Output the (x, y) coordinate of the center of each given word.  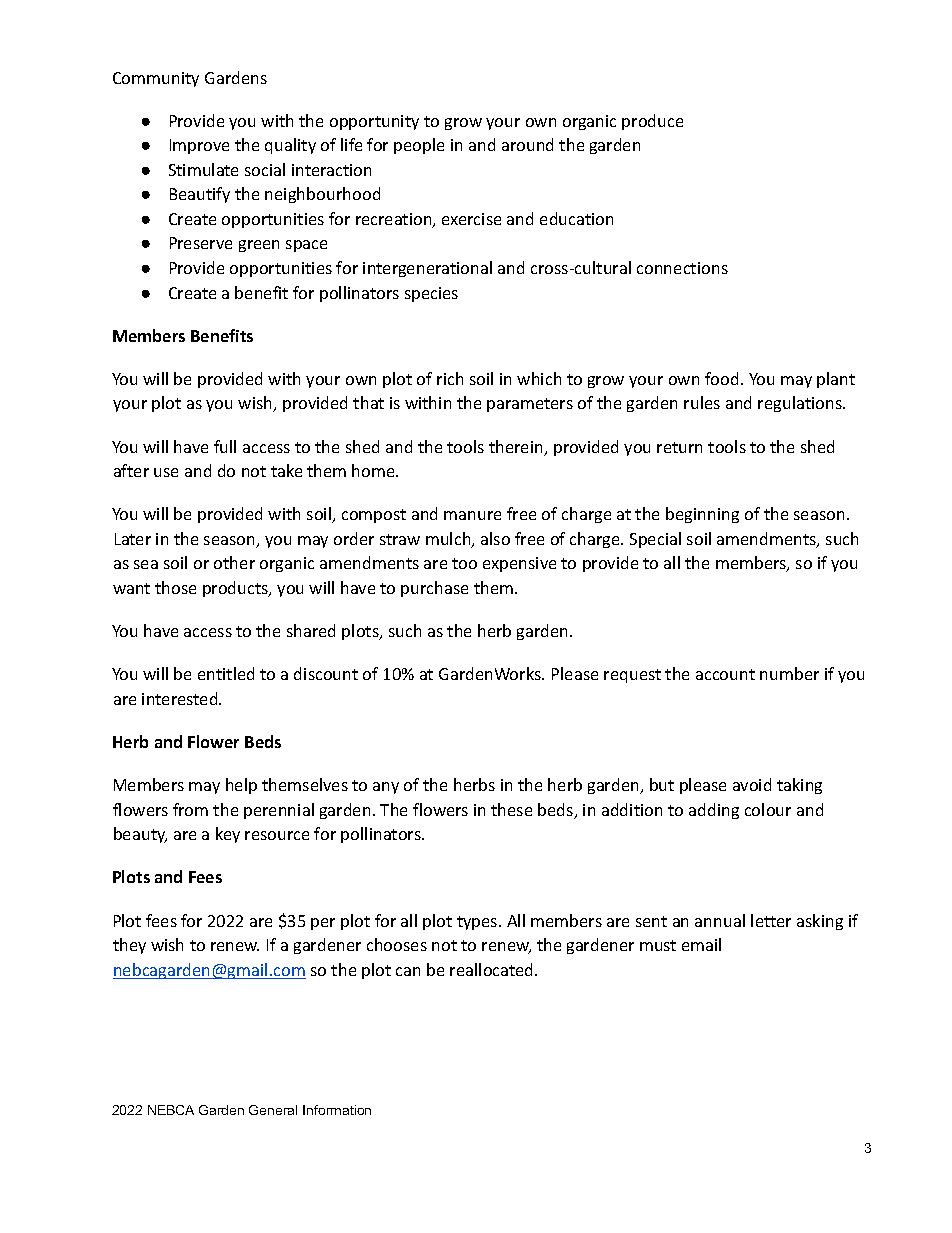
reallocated (493, 969)
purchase (434, 589)
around (527, 144)
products (237, 589)
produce (652, 122)
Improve (199, 146)
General (273, 1110)
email (701, 944)
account (725, 674)
